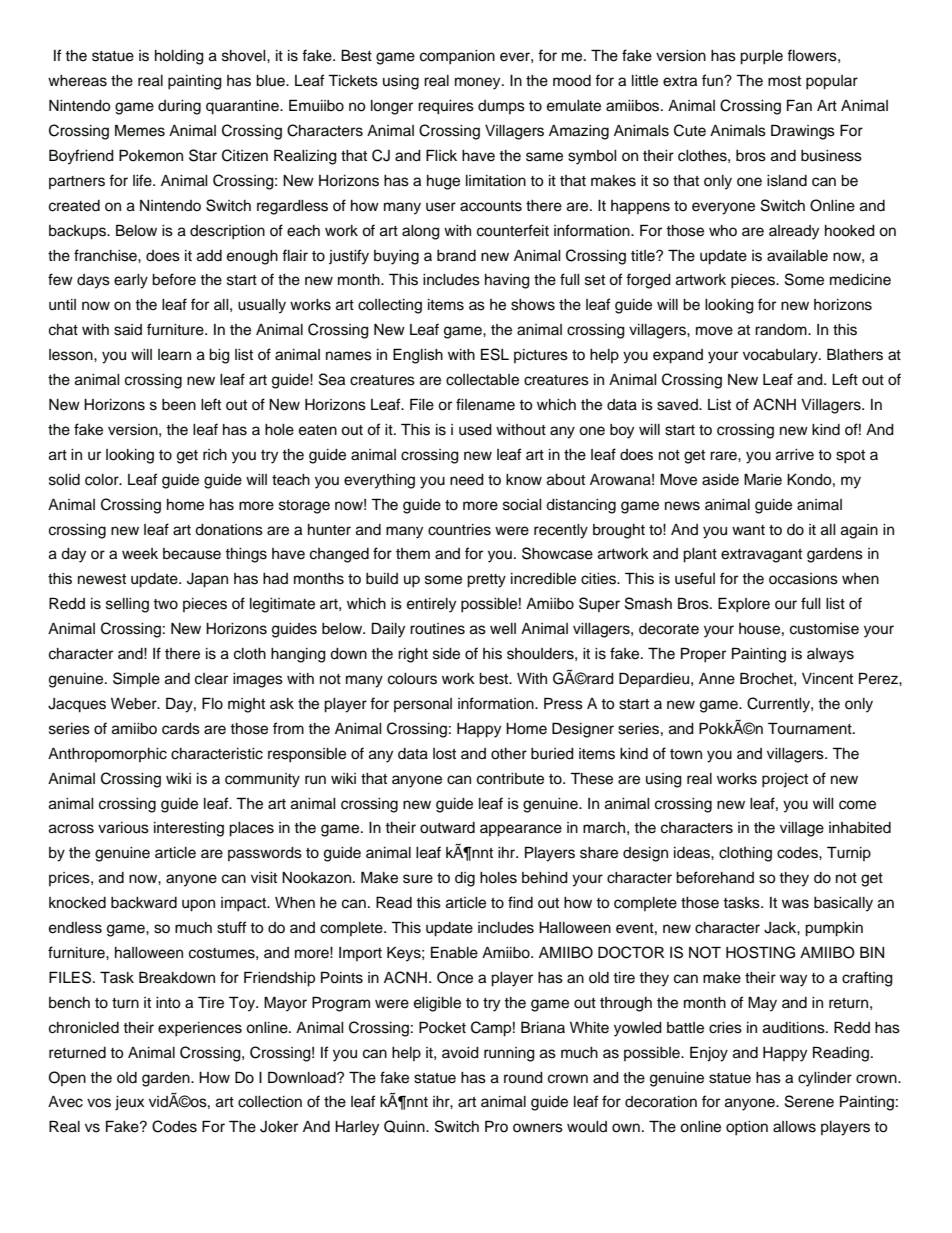 The height and width of the page is (1233, 952). I want to click on during, so click(179, 107).
